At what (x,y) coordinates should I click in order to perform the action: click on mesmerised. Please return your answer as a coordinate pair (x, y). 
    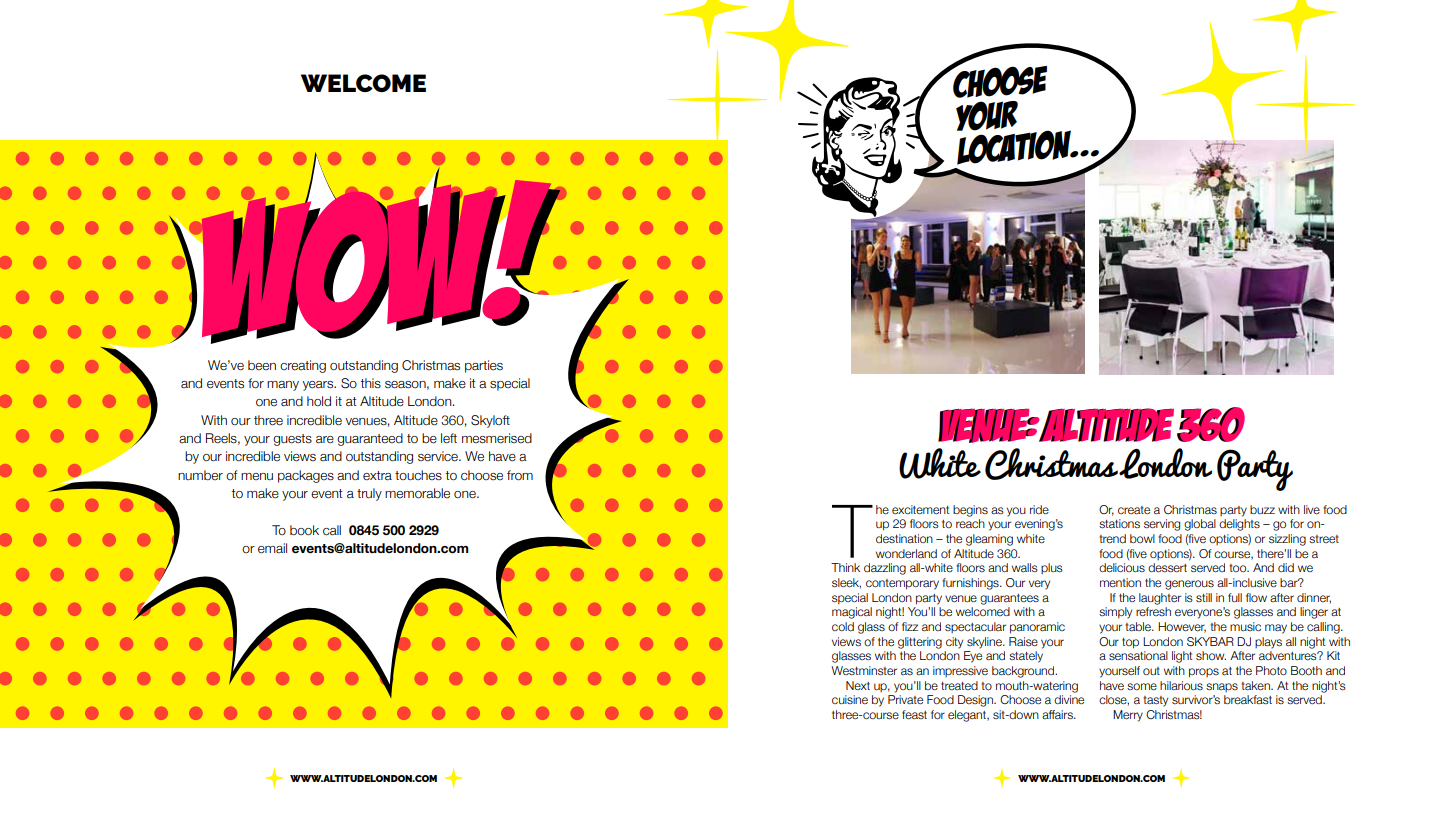
    Looking at the image, I should click on (497, 438).
